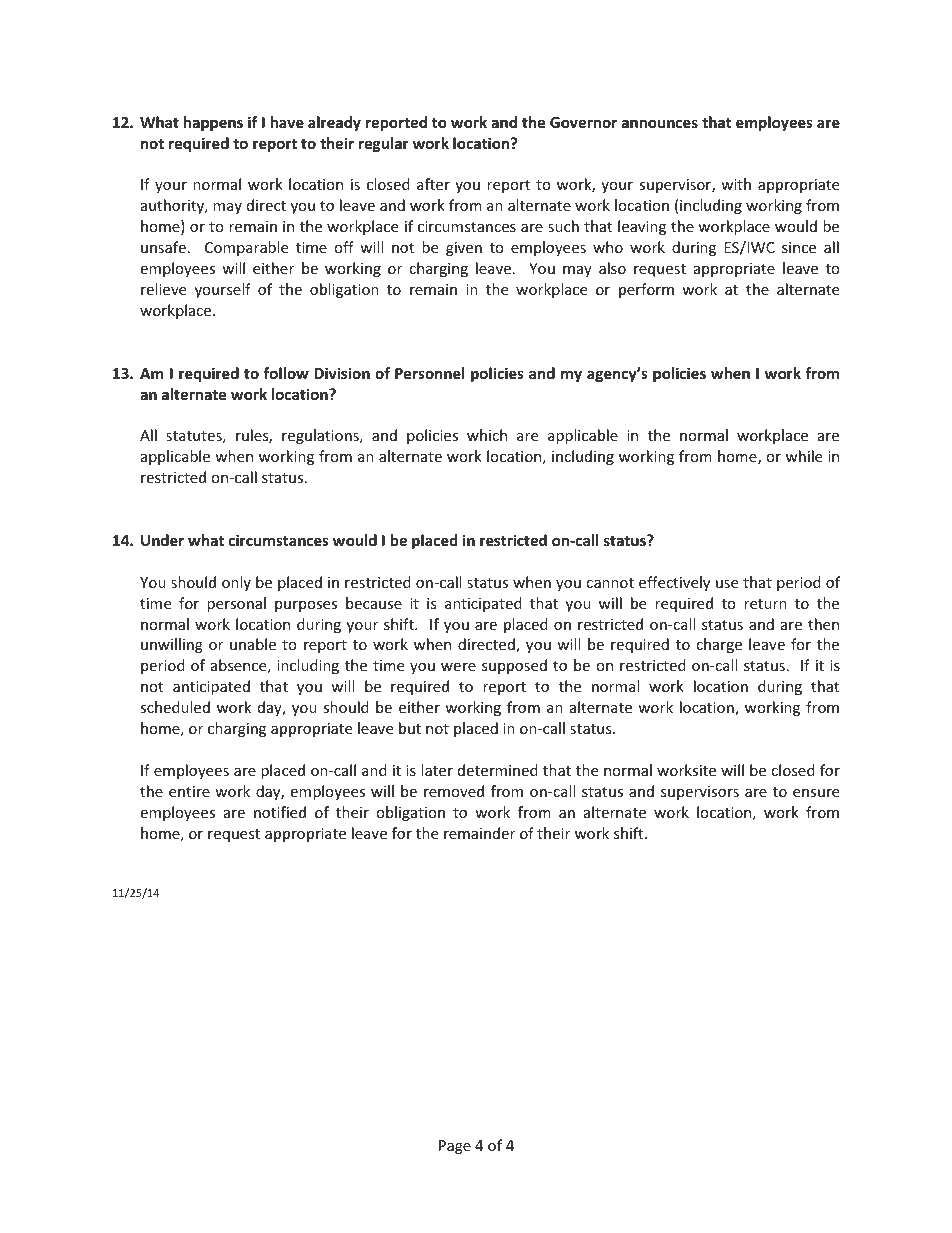  What do you see at coordinates (736, 184) in the screenshot?
I see `with` at bounding box center [736, 184].
